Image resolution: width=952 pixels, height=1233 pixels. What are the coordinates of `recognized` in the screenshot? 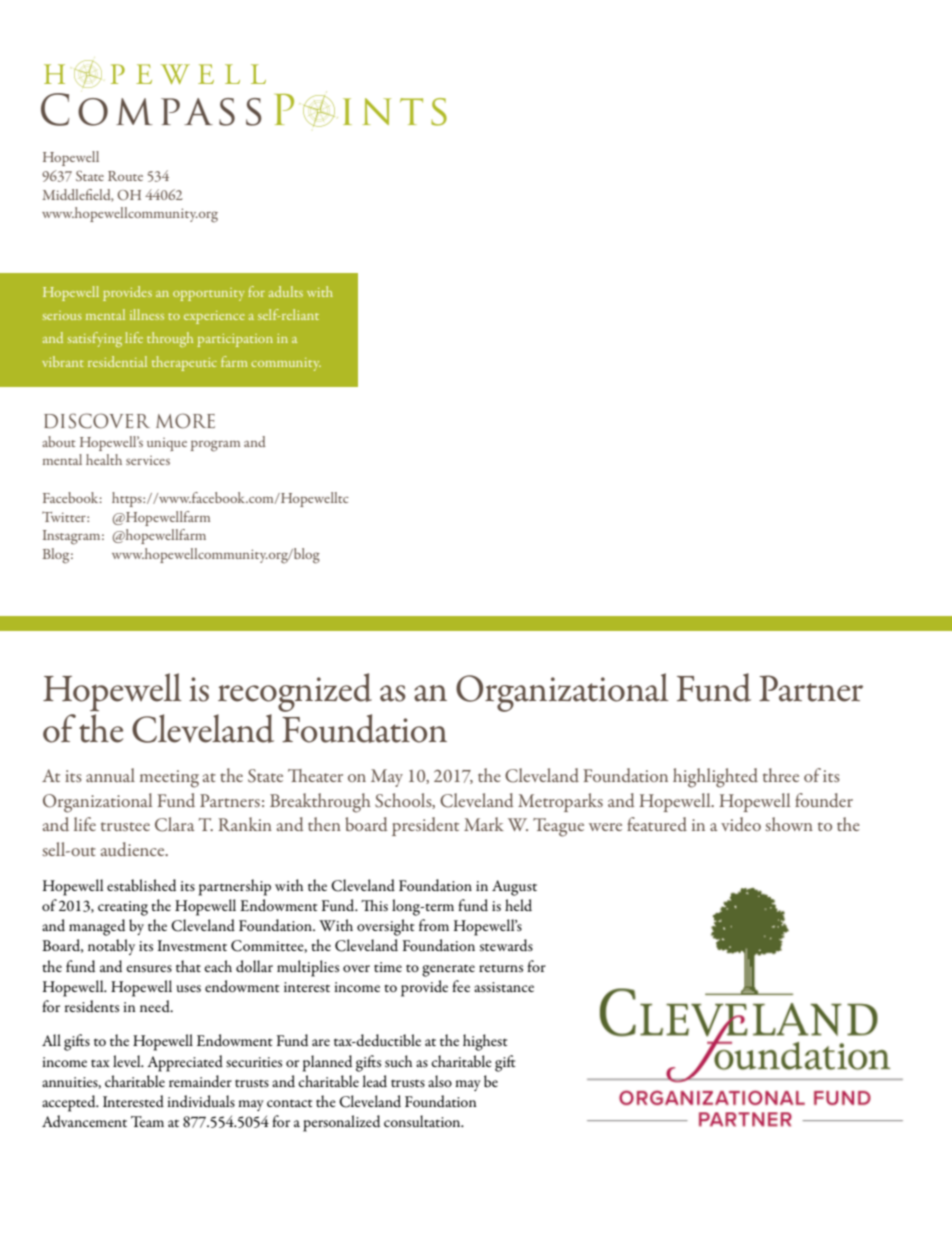 It's located at (294, 694).
